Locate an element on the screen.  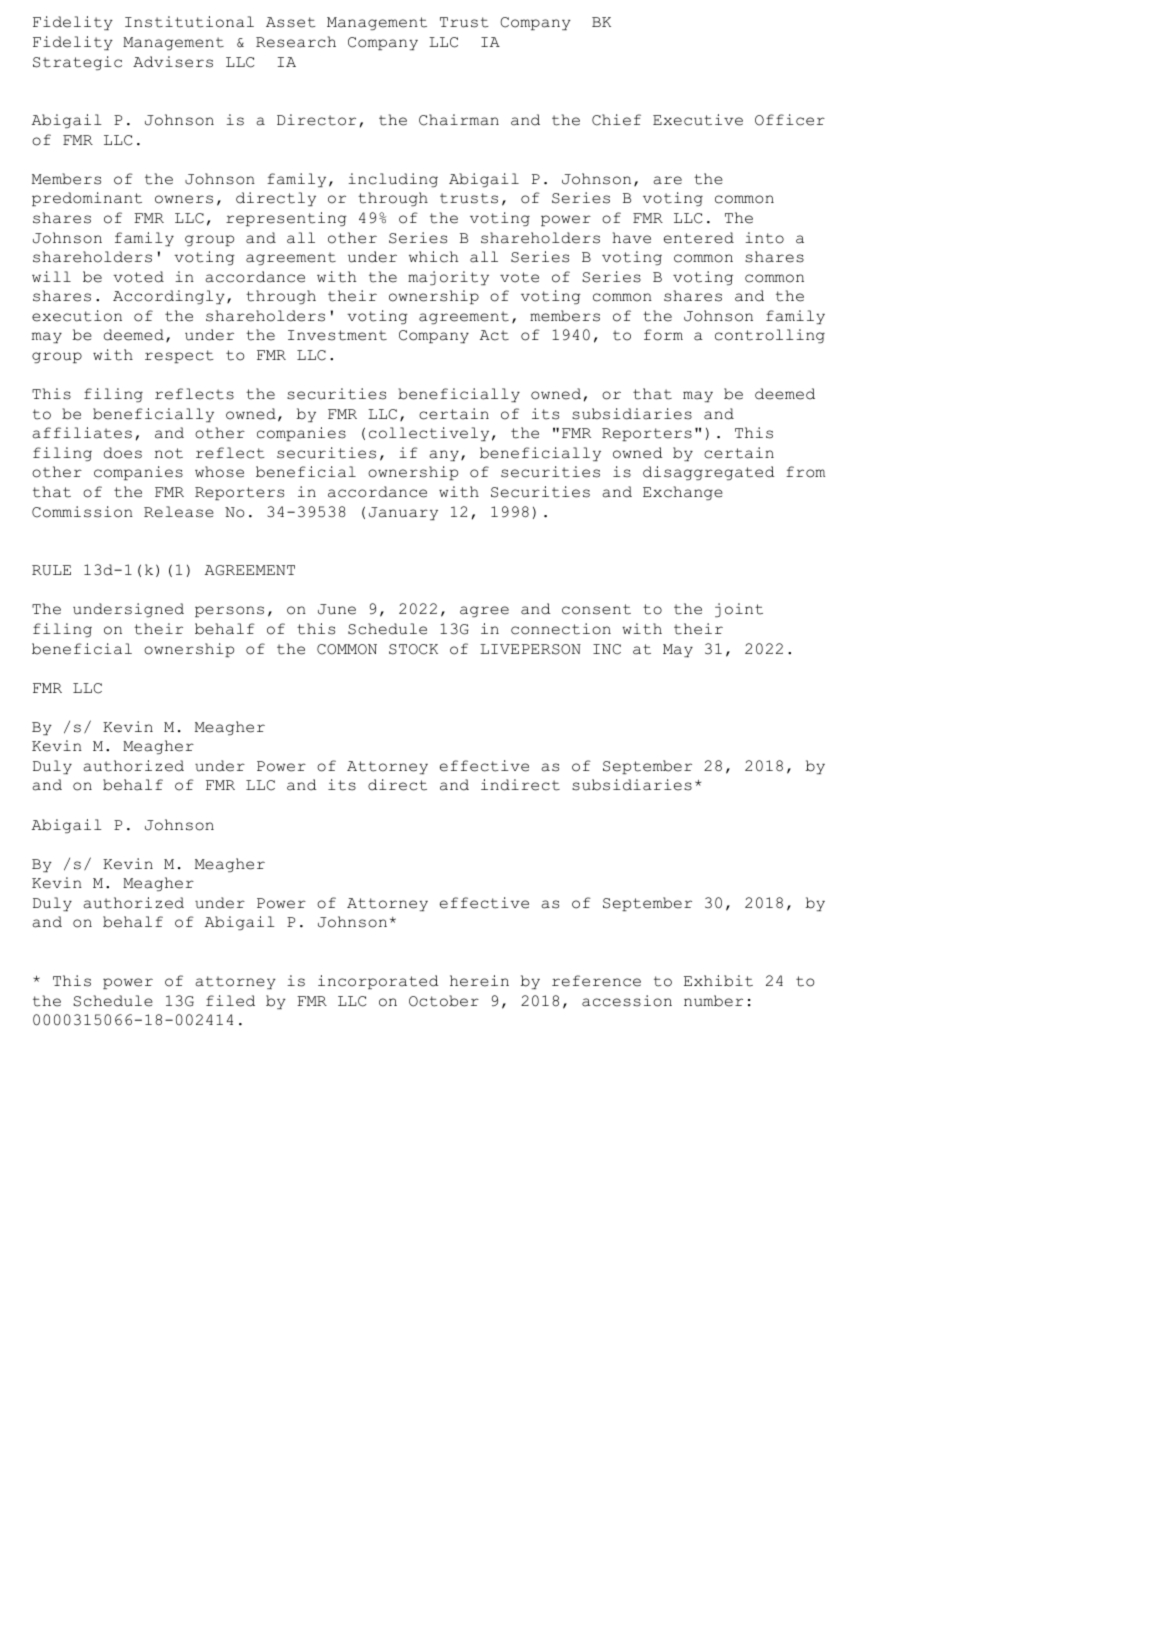
Executive is located at coordinates (698, 120).
